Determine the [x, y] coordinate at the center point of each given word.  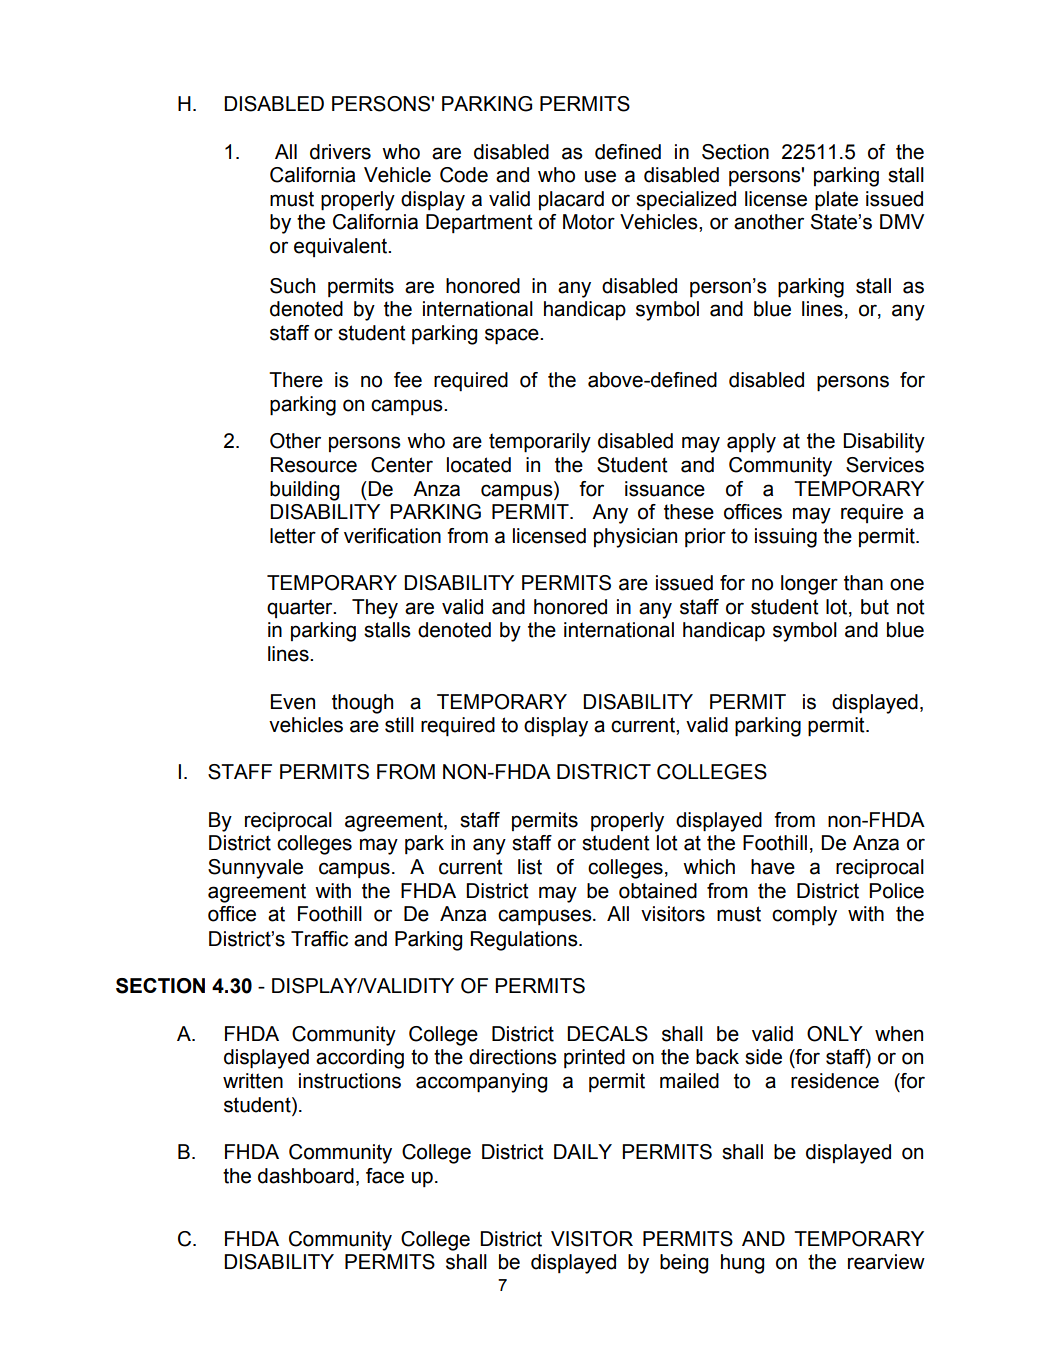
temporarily [540, 443]
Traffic [319, 939]
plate [836, 201]
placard [571, 200]
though [362, 704]
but [875, 607]
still [399, 725]
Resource [314, 465]
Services [885, 465]
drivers [340, 152]
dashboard [306, 1176]
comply [804, 916]
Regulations [525, 941]
